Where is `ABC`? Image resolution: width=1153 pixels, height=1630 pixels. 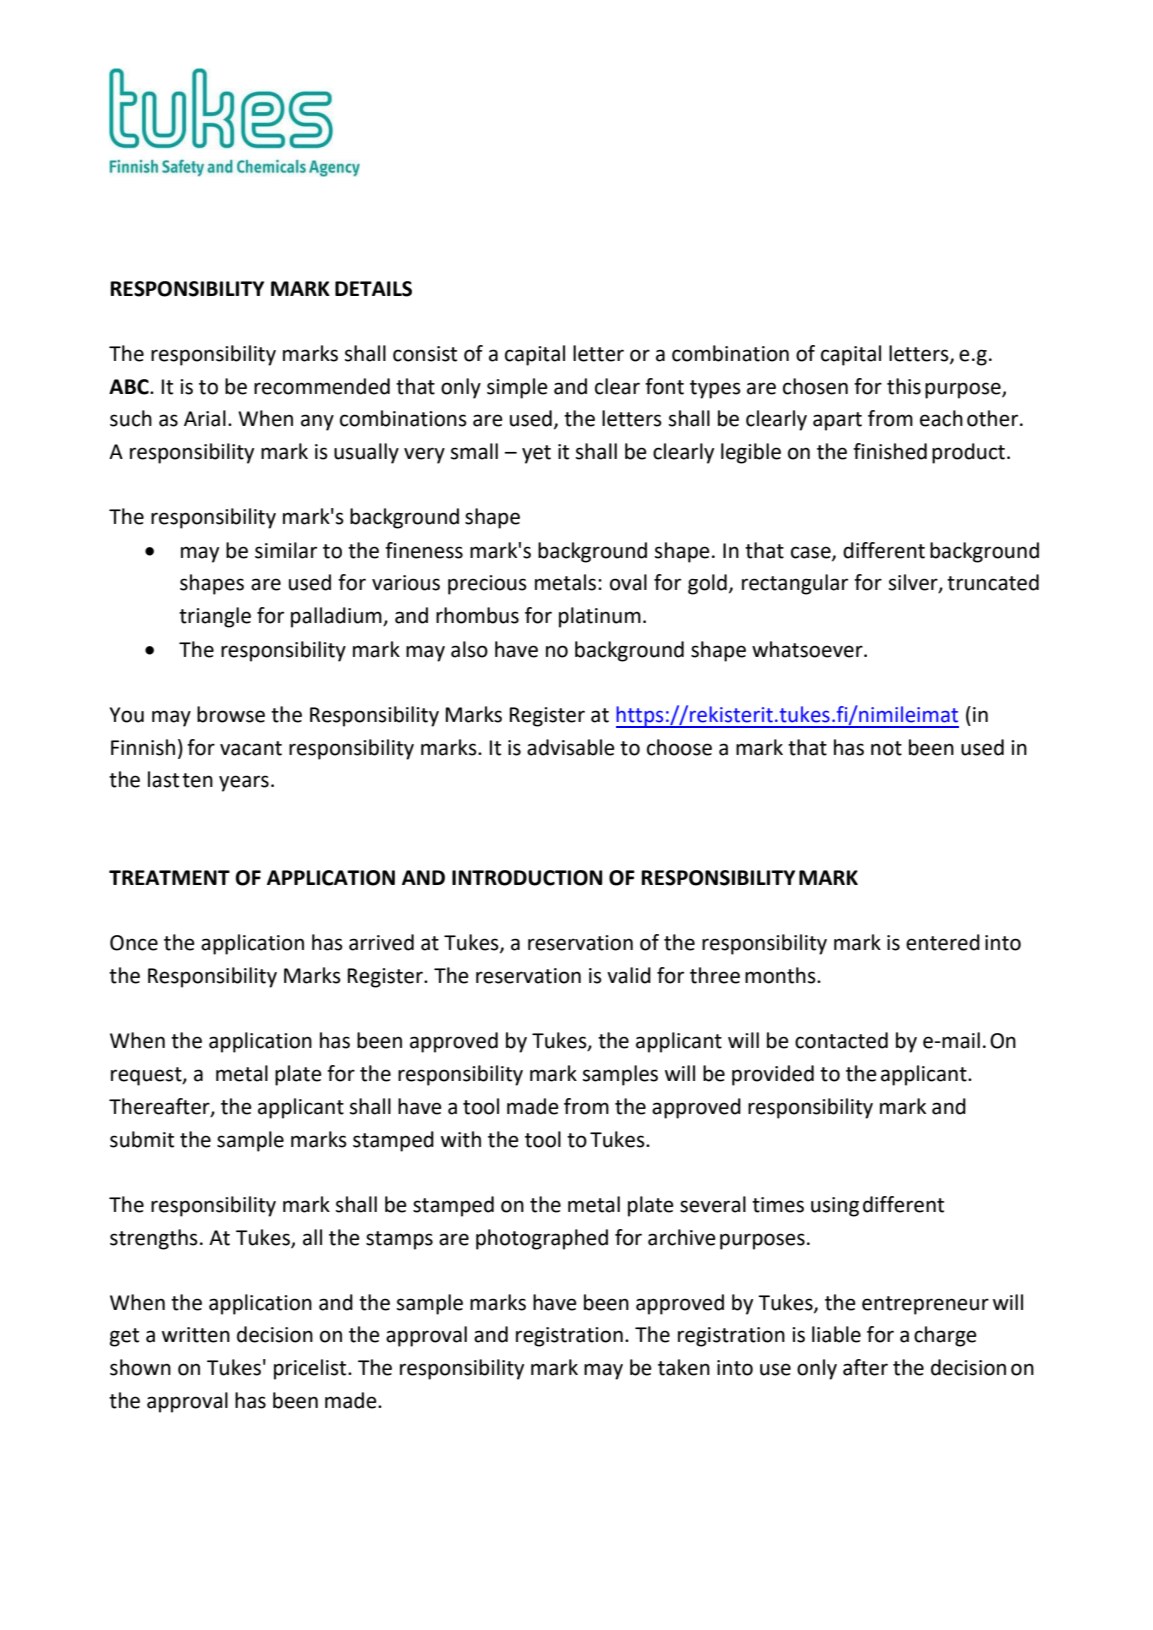 ABC is located at coordinates (130, 387).
